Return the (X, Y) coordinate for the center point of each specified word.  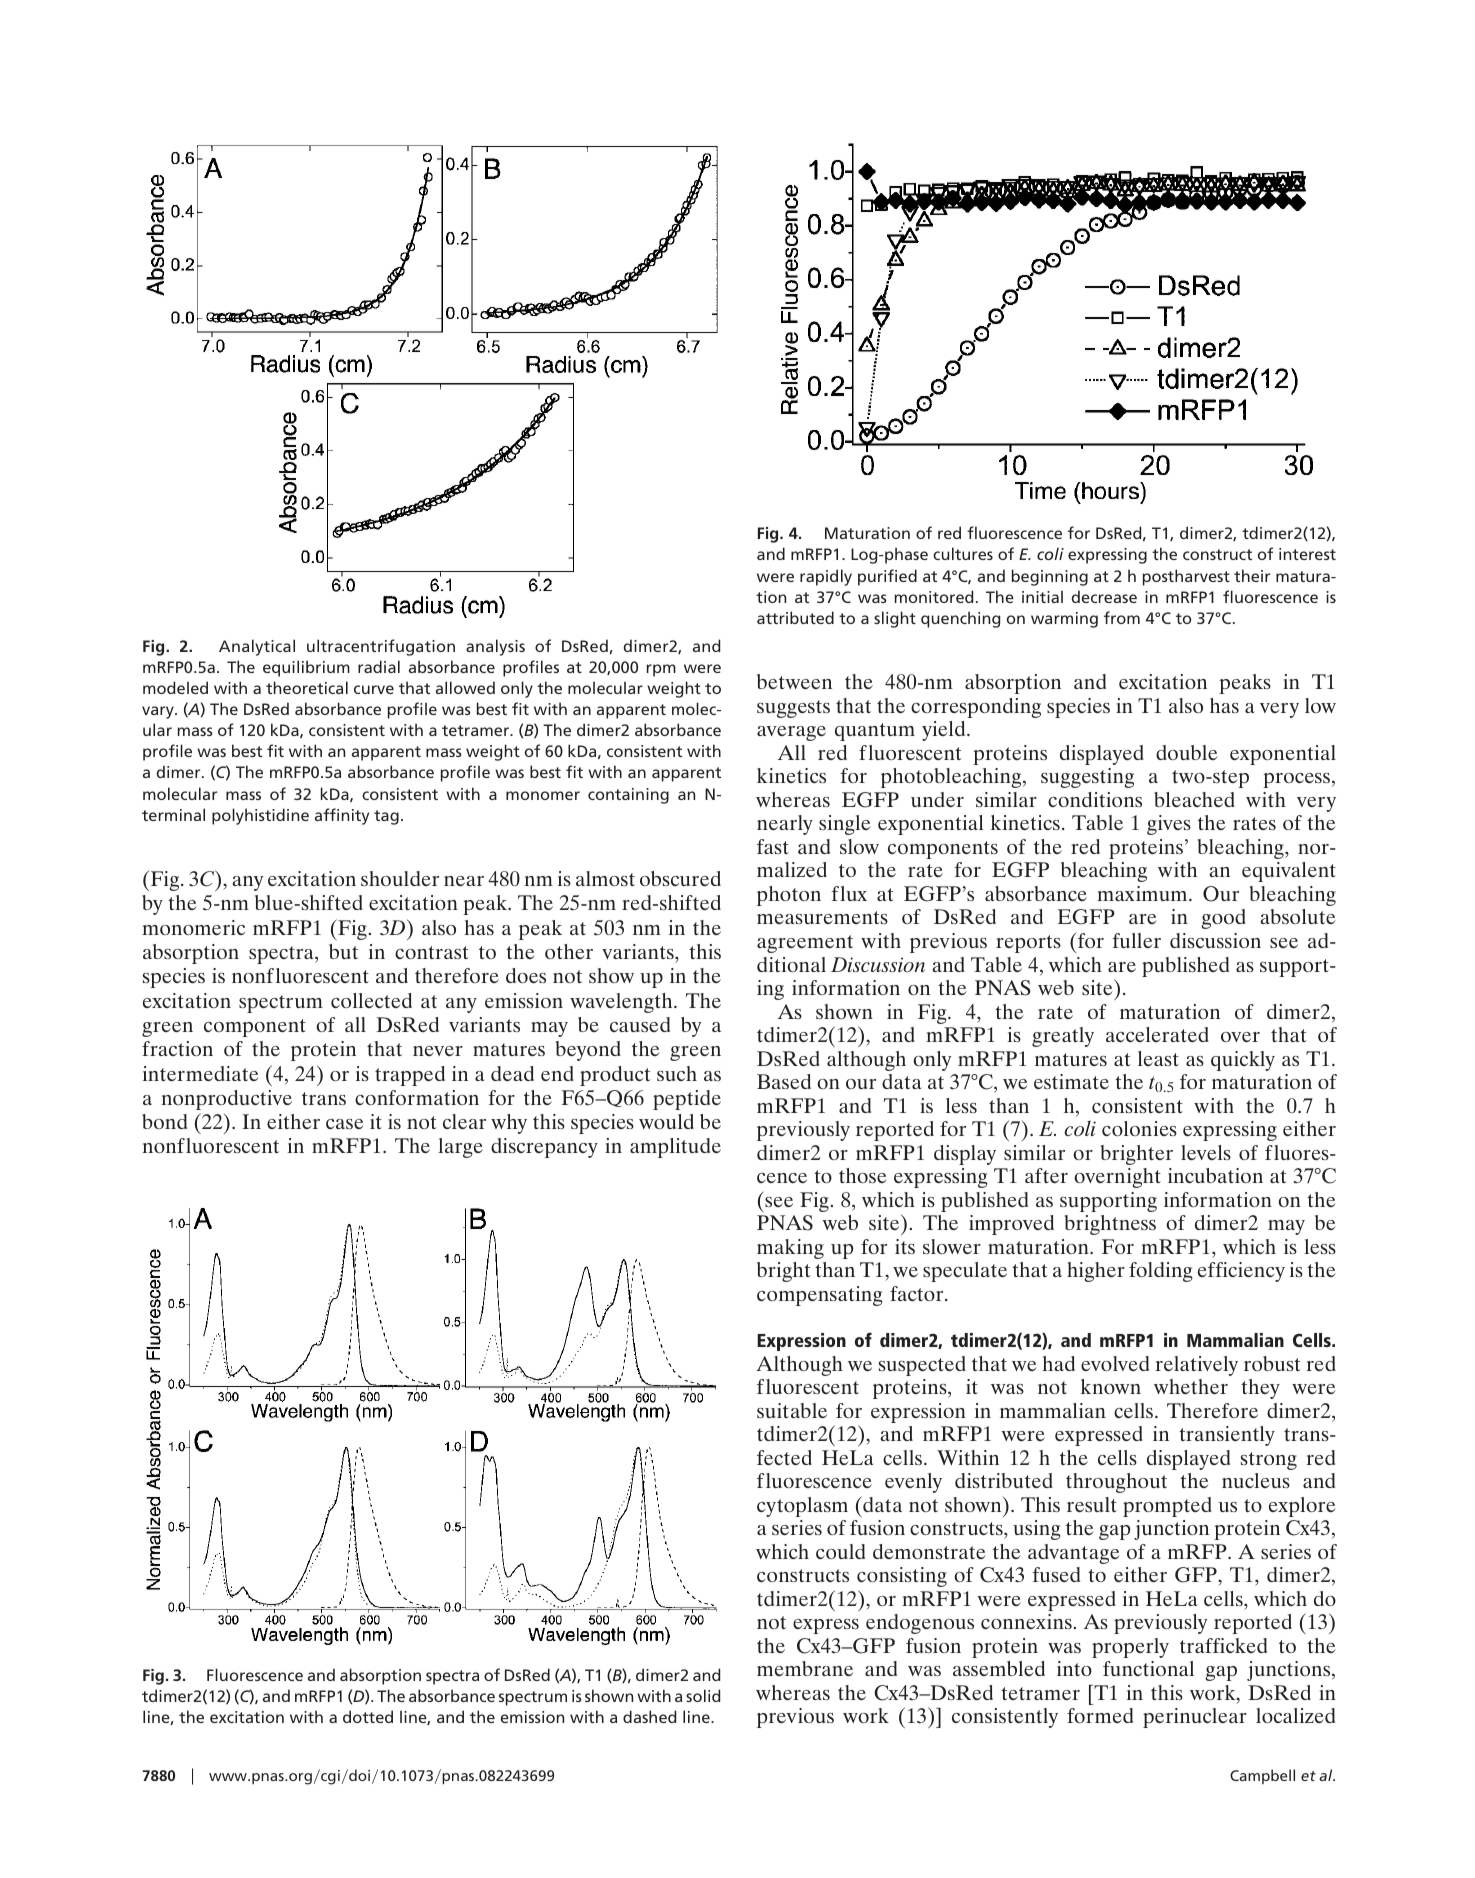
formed (1100, 1715)
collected (371, 1000)
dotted (368, 1716)
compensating (820, 1296)
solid (703, 1695)
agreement (805, 944)
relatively (1196, 1366)
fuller (1136, 940)
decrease (1104, 596)
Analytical (257, 647)
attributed (795, 617)
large (460, 1148)
